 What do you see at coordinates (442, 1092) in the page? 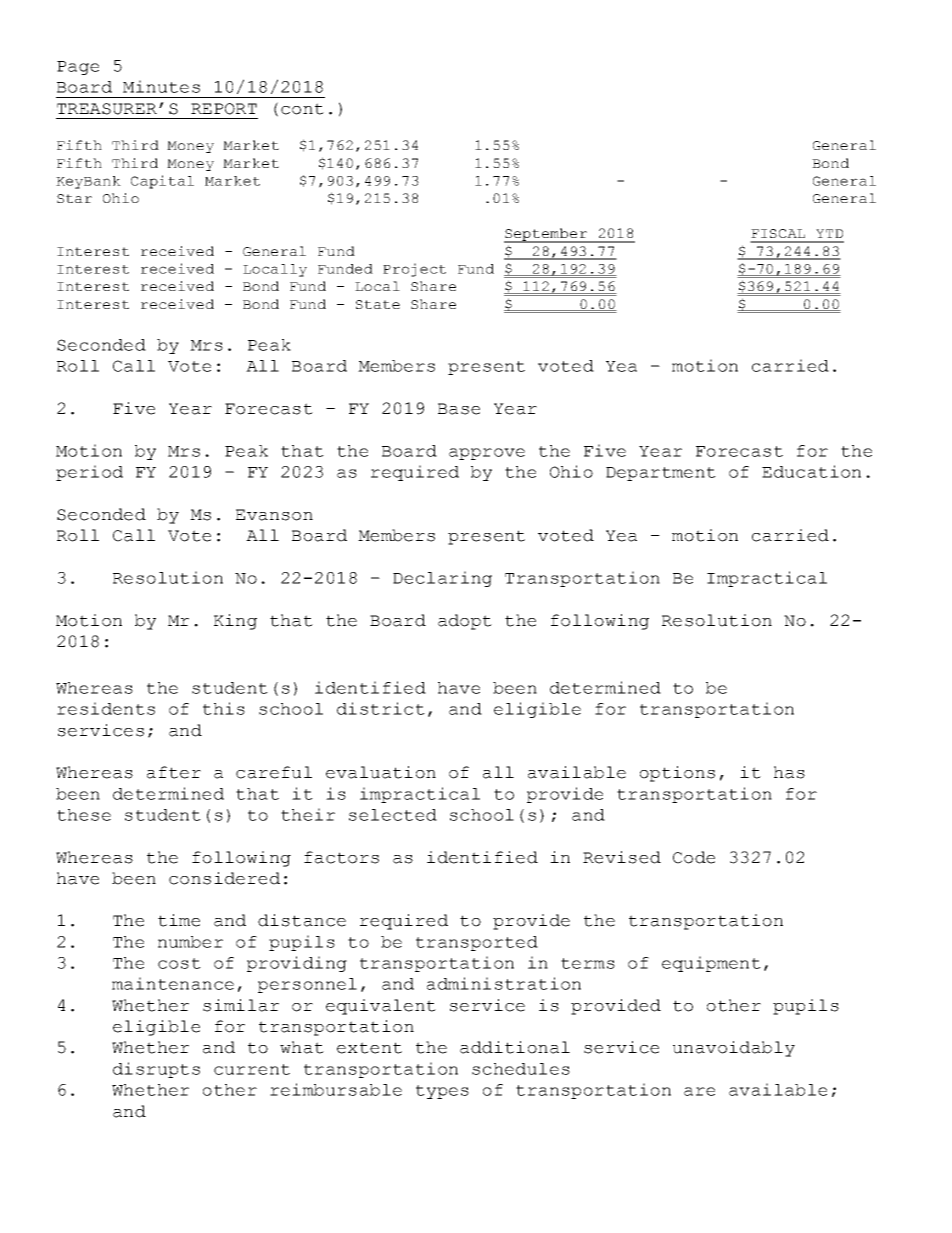
I see `types` at bounding box center [442, 1092].
